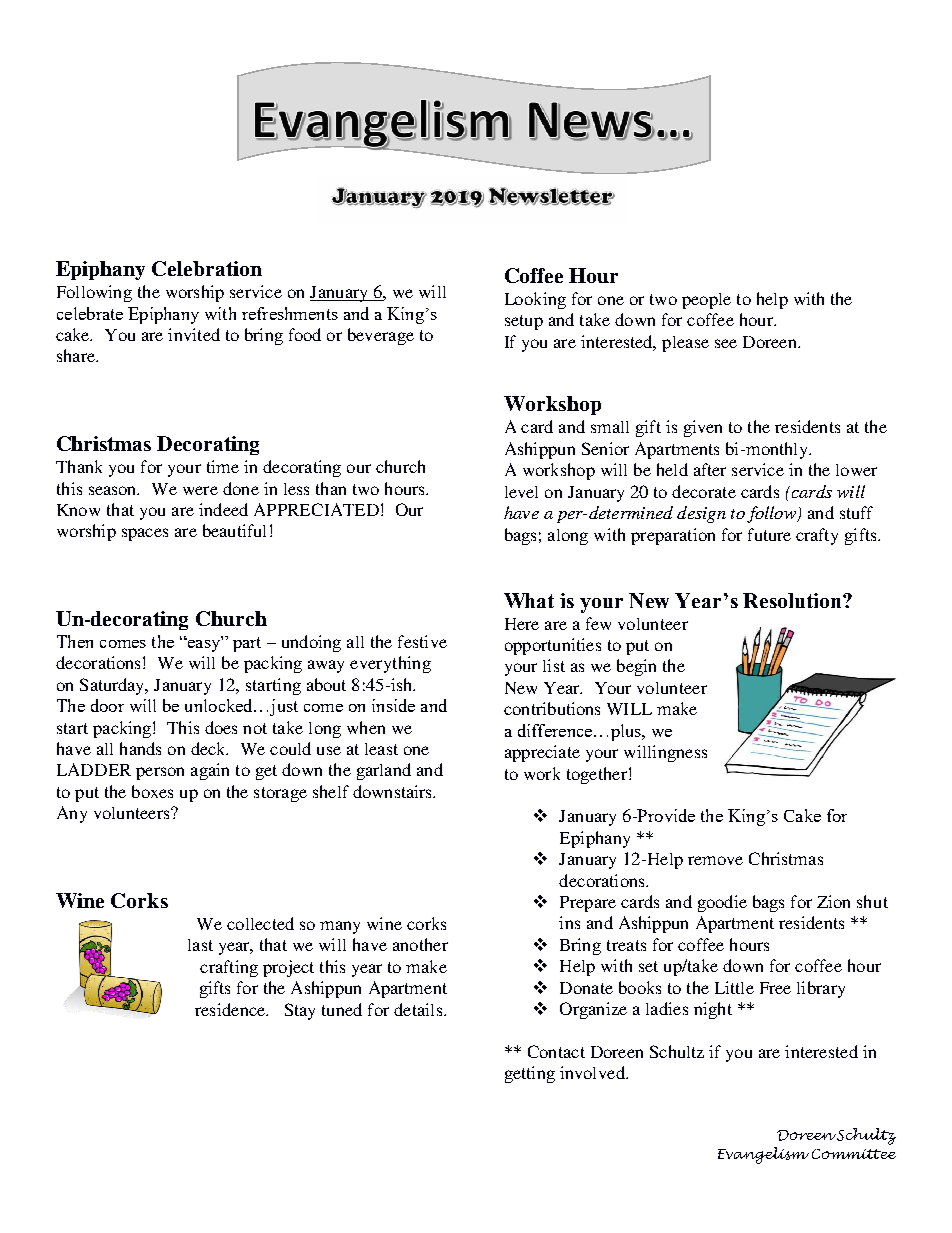 The width and height of the screenshot is (952, 1233). I want to click on level, so click(521, 492).
